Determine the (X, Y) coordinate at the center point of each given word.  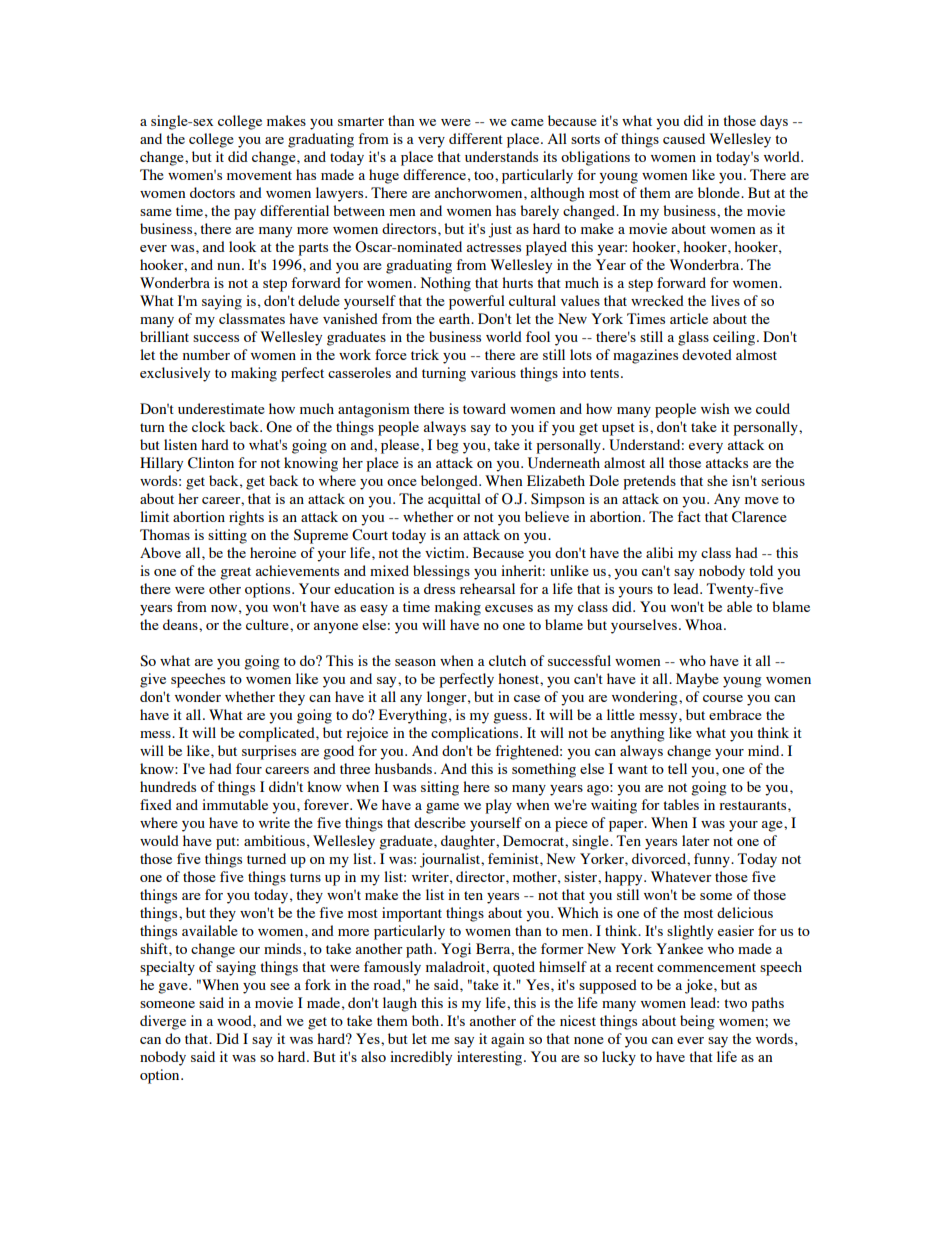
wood (235, 1020)
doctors (212, 192)
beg (447, 446)
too (485, 175)
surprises (269, 752)
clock (208, 426)
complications (476, 734)
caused (684, 138)
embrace (735, 714)
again (508, 1040)
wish (715, 408)
